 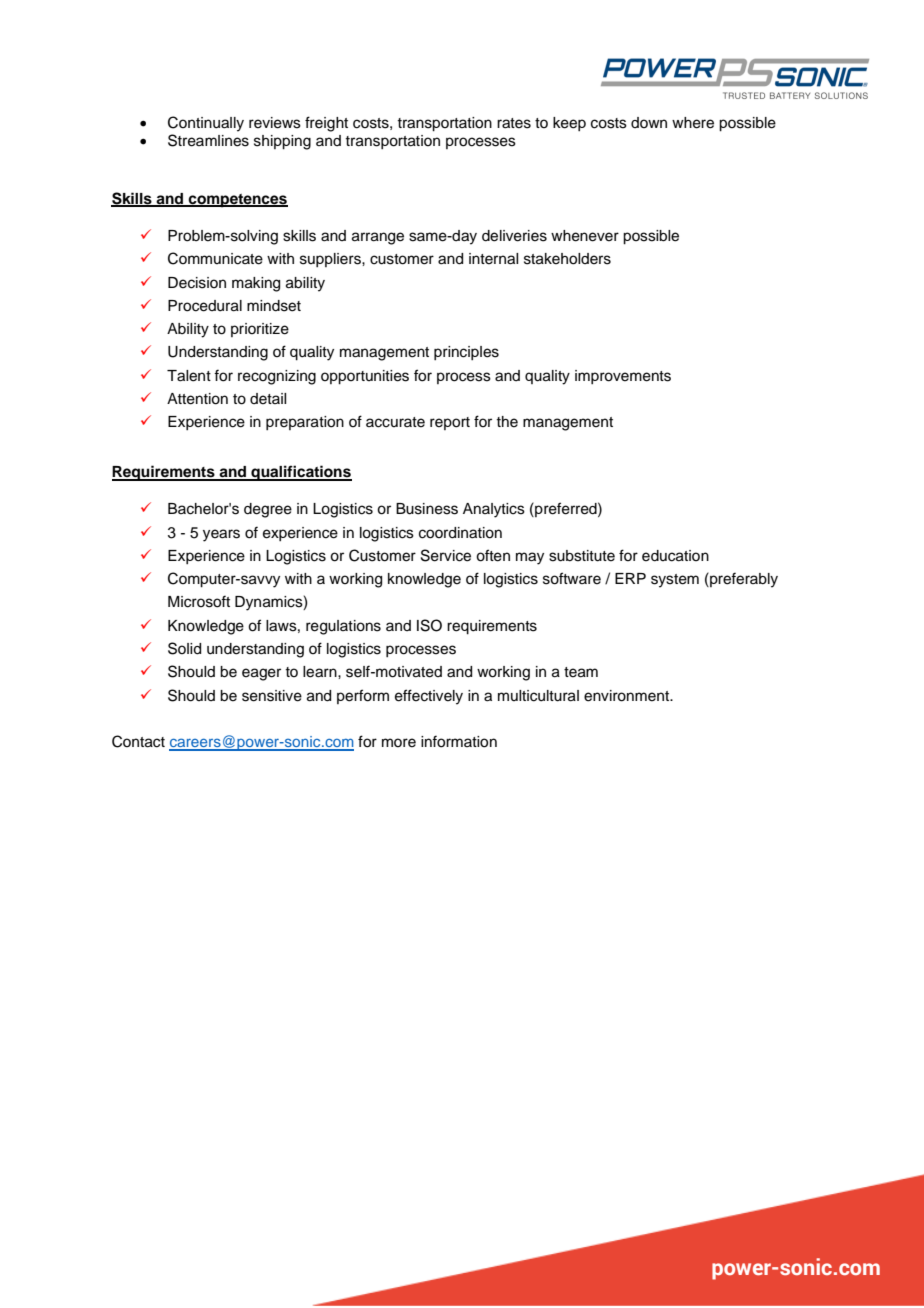 What do you see at coordinates (459, 741) in the document?
I see `information` at bounding box center [459, 741].
